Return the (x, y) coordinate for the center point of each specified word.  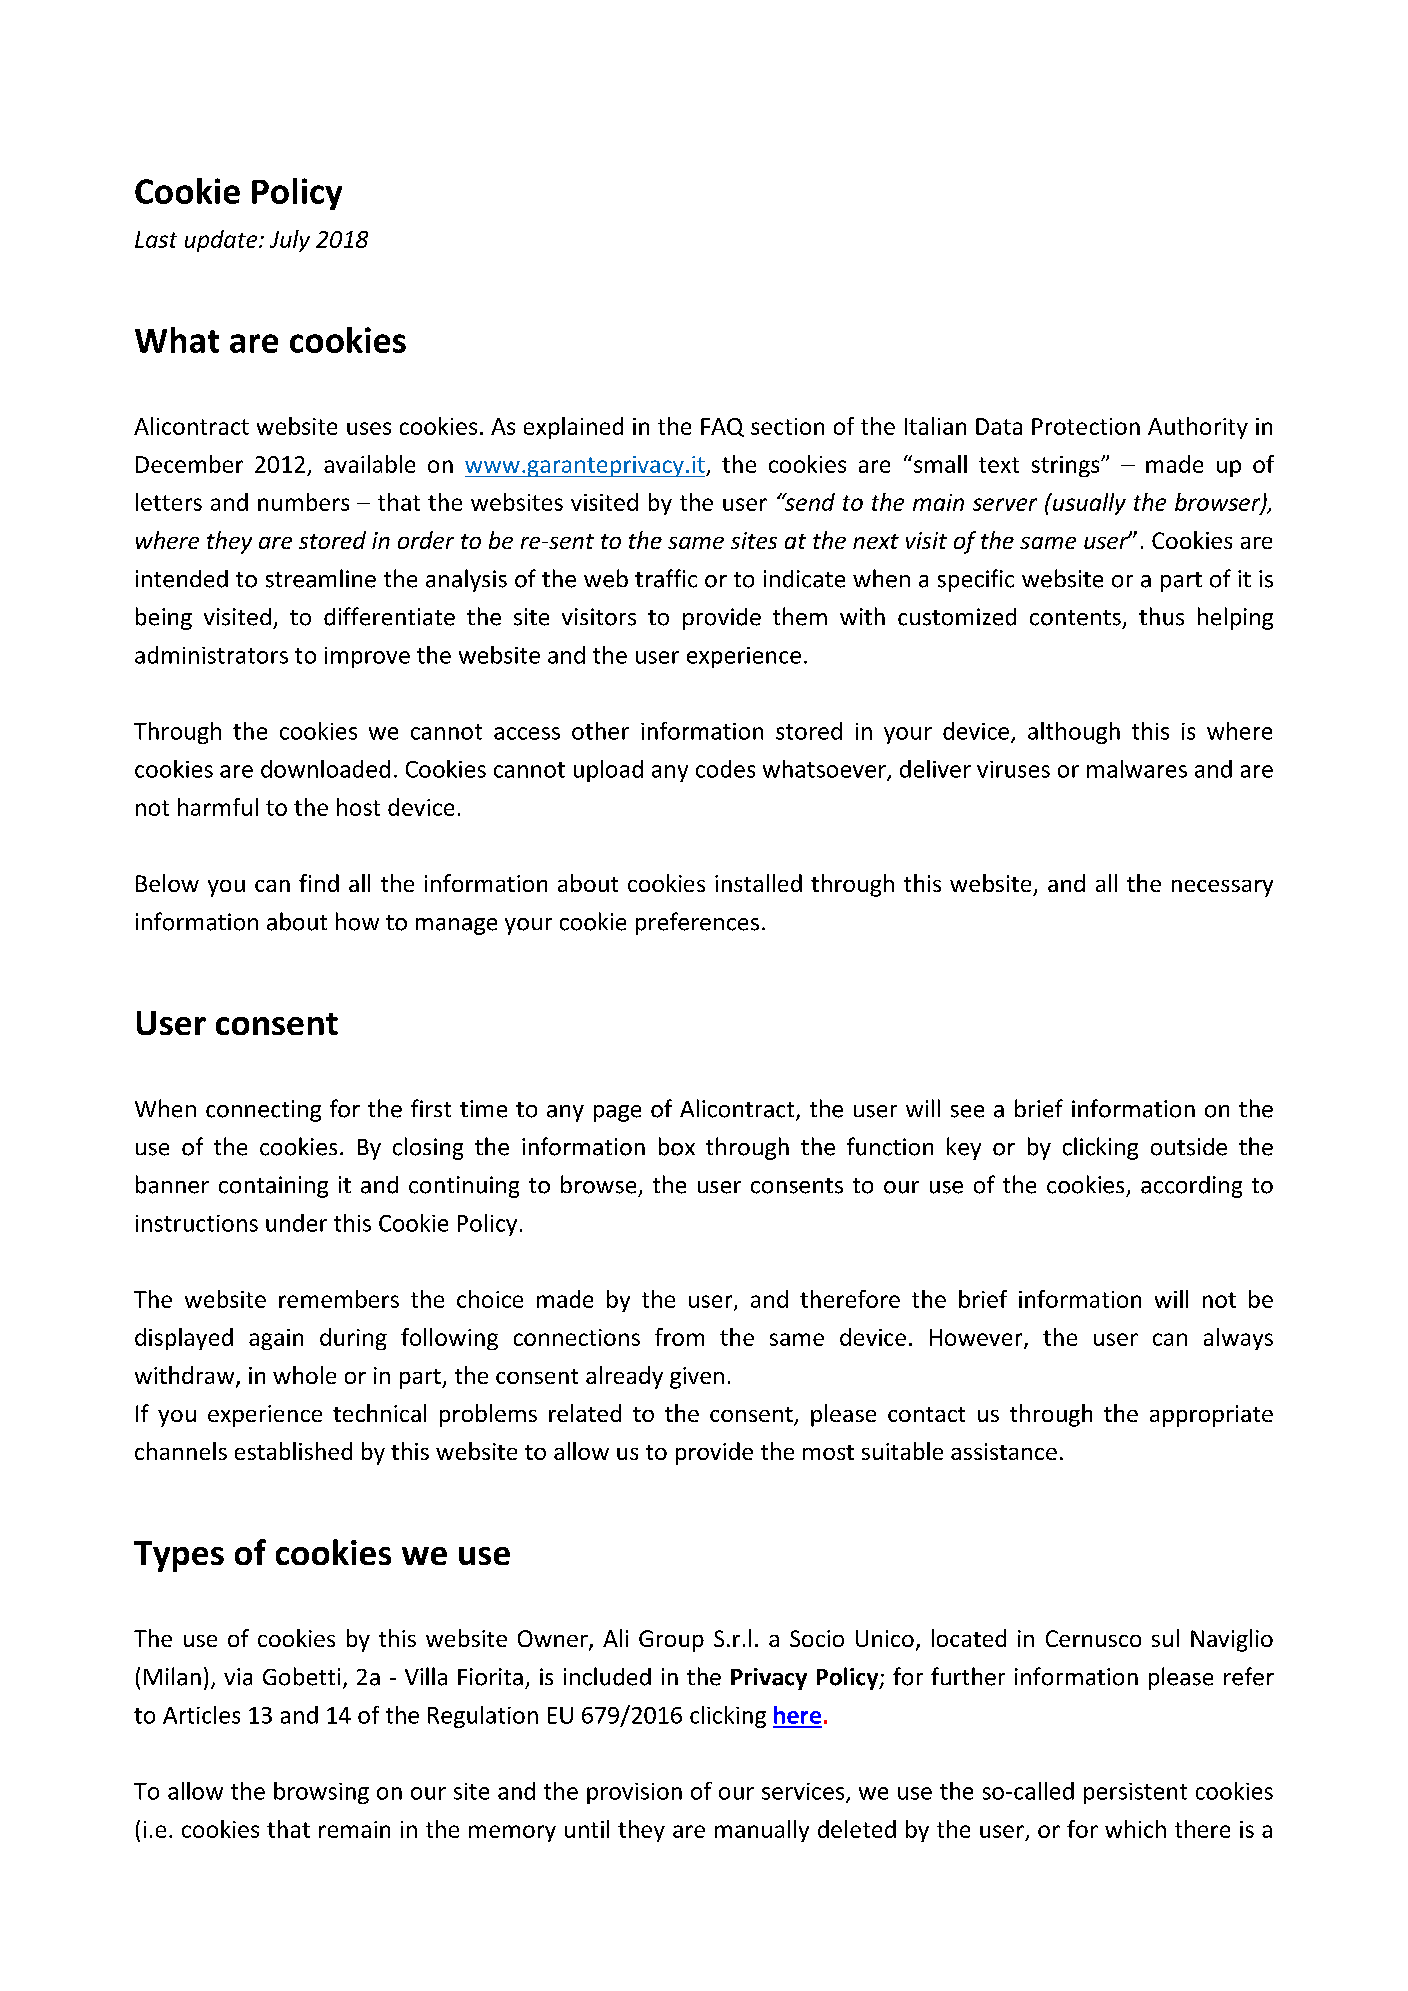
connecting (263, 1111)
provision (634, 1793)
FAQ (722, 427)
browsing (321, 1793)
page (617, 1113)
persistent (1135, 1793)
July (290, 241)
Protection (1086, 426)
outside (1189, 1147)
